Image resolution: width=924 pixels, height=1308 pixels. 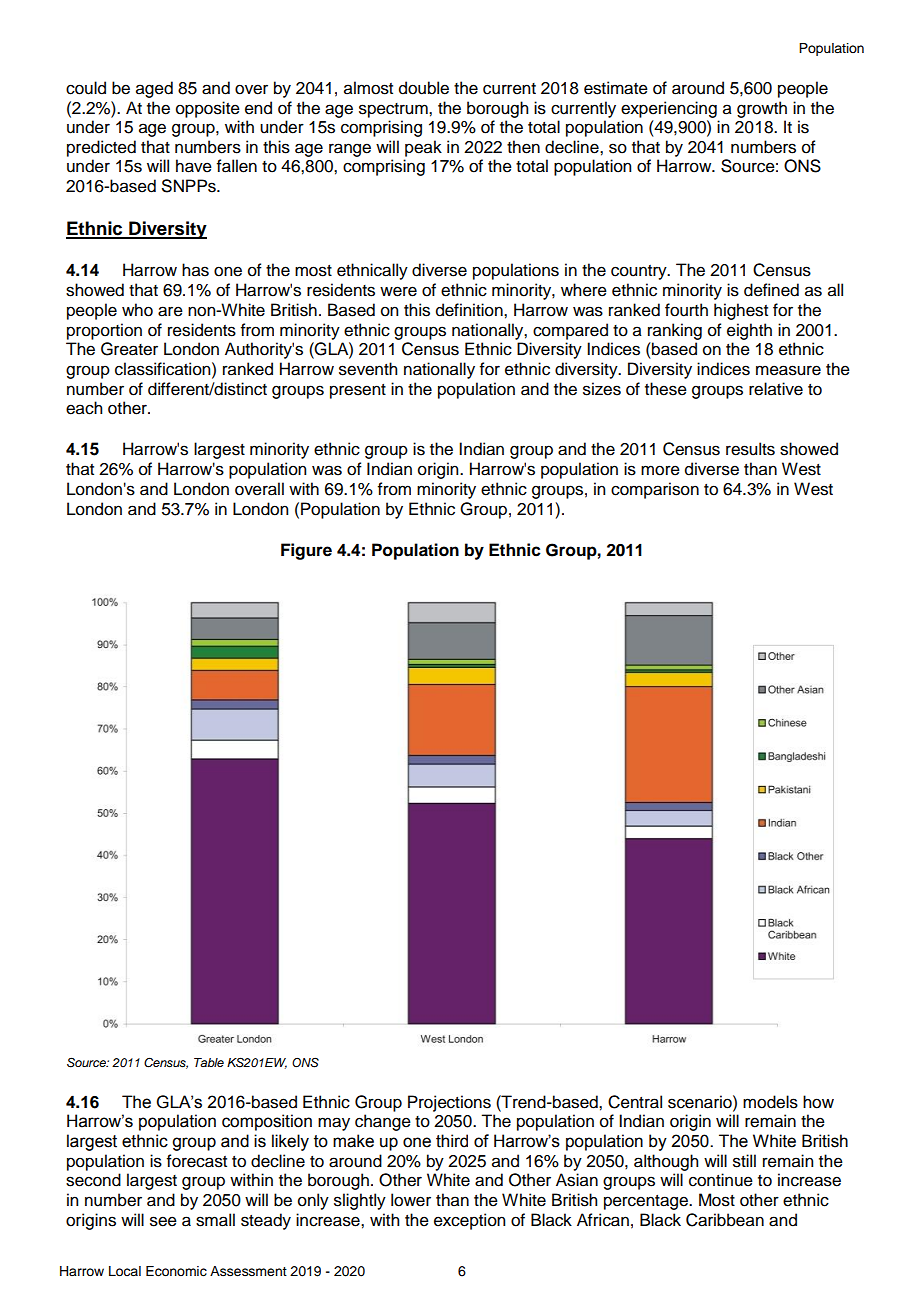 I want to click on lower, so click(x=411, y=1200).
